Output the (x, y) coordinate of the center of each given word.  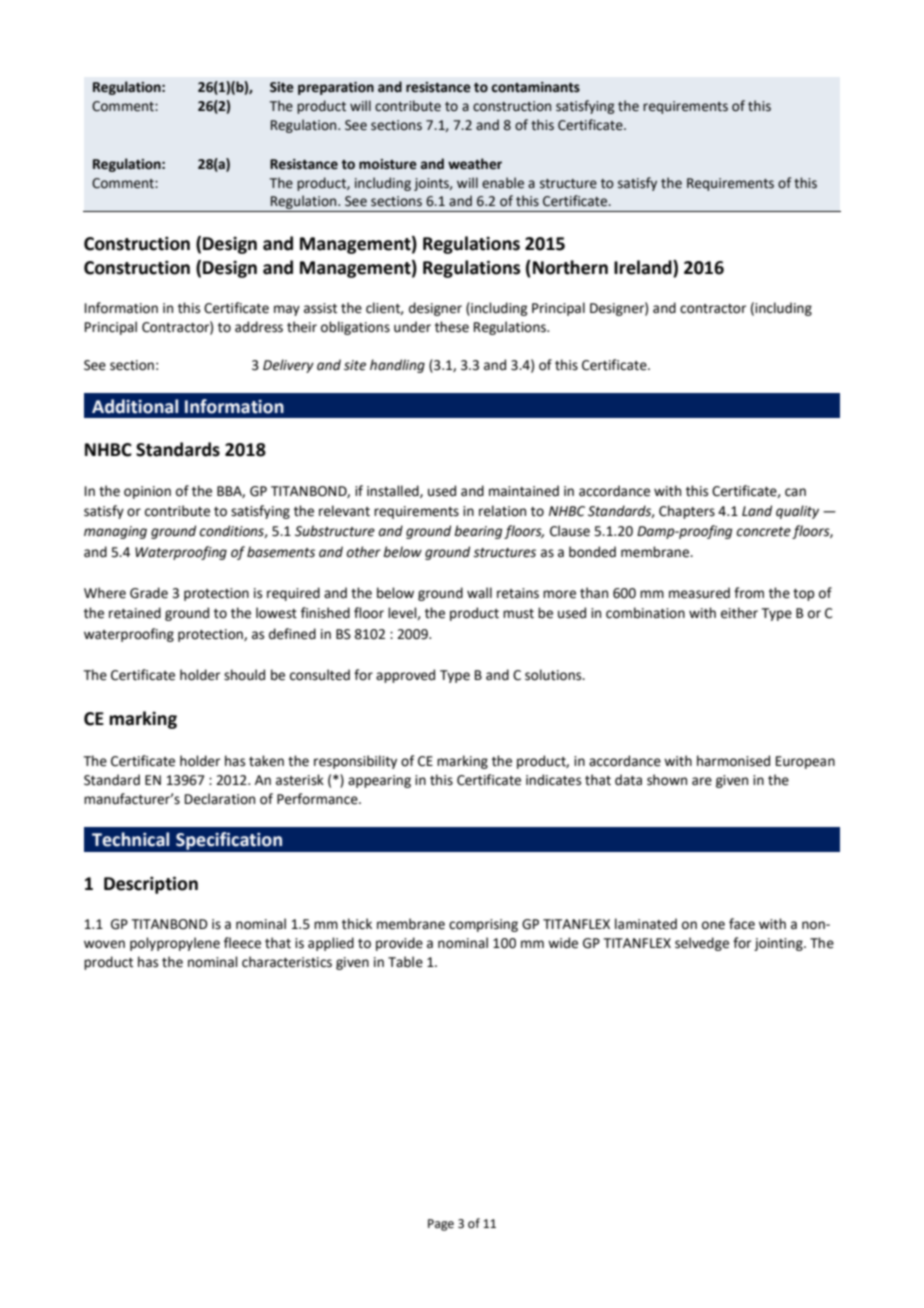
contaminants (535, 87)
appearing (379, 781)
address (259, 327)
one (713, 925)
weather (475, 164)
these (452, 327)
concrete (763, 532)
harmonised (733, 761)
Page (441, 1225)
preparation (336, 88)
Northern (570, 267)
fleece (242, 943)
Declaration (220, 799)
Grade (149, 593)
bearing (478, 532)
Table (405, 962)
